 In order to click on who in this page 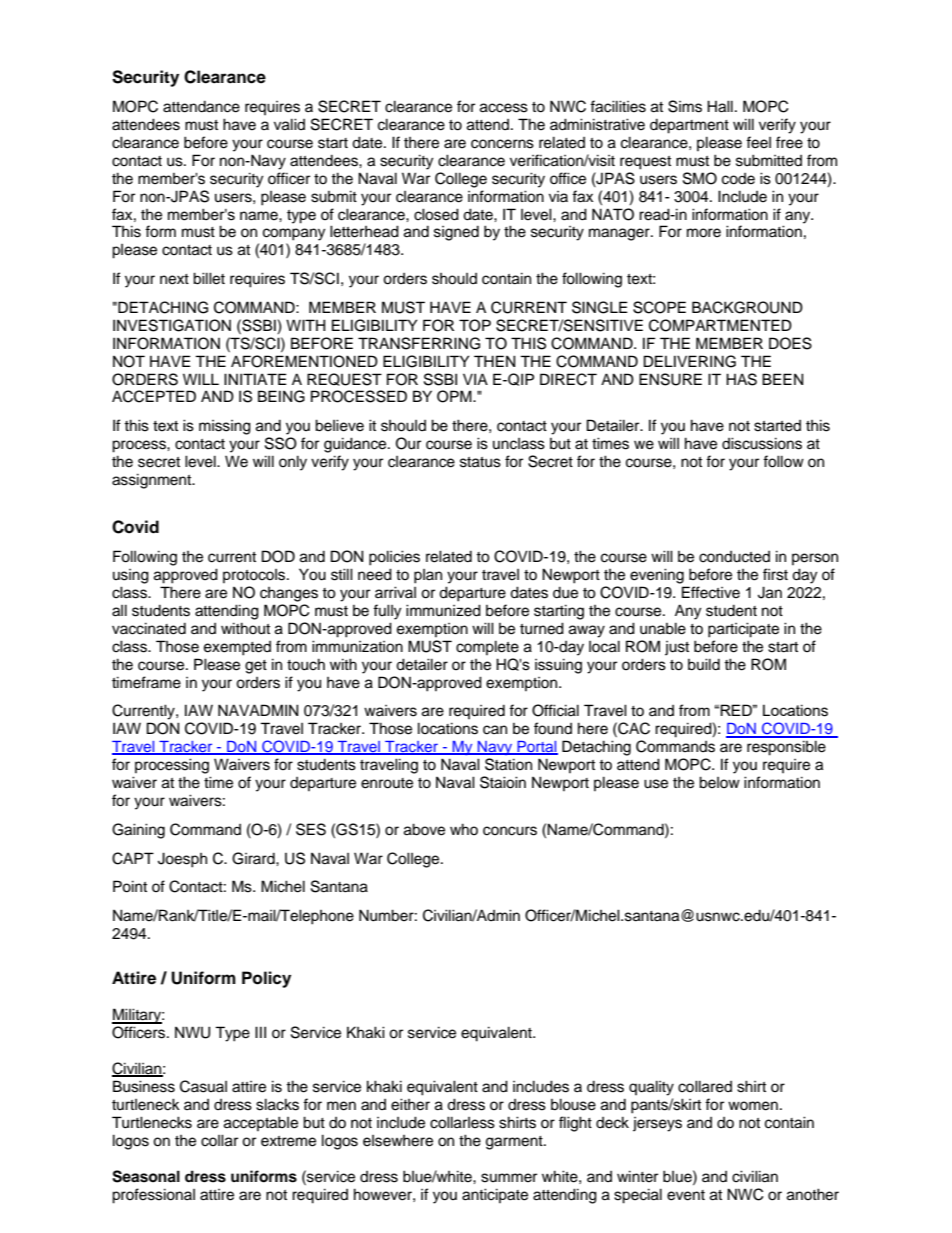, I will do `click(464, 829)`.
